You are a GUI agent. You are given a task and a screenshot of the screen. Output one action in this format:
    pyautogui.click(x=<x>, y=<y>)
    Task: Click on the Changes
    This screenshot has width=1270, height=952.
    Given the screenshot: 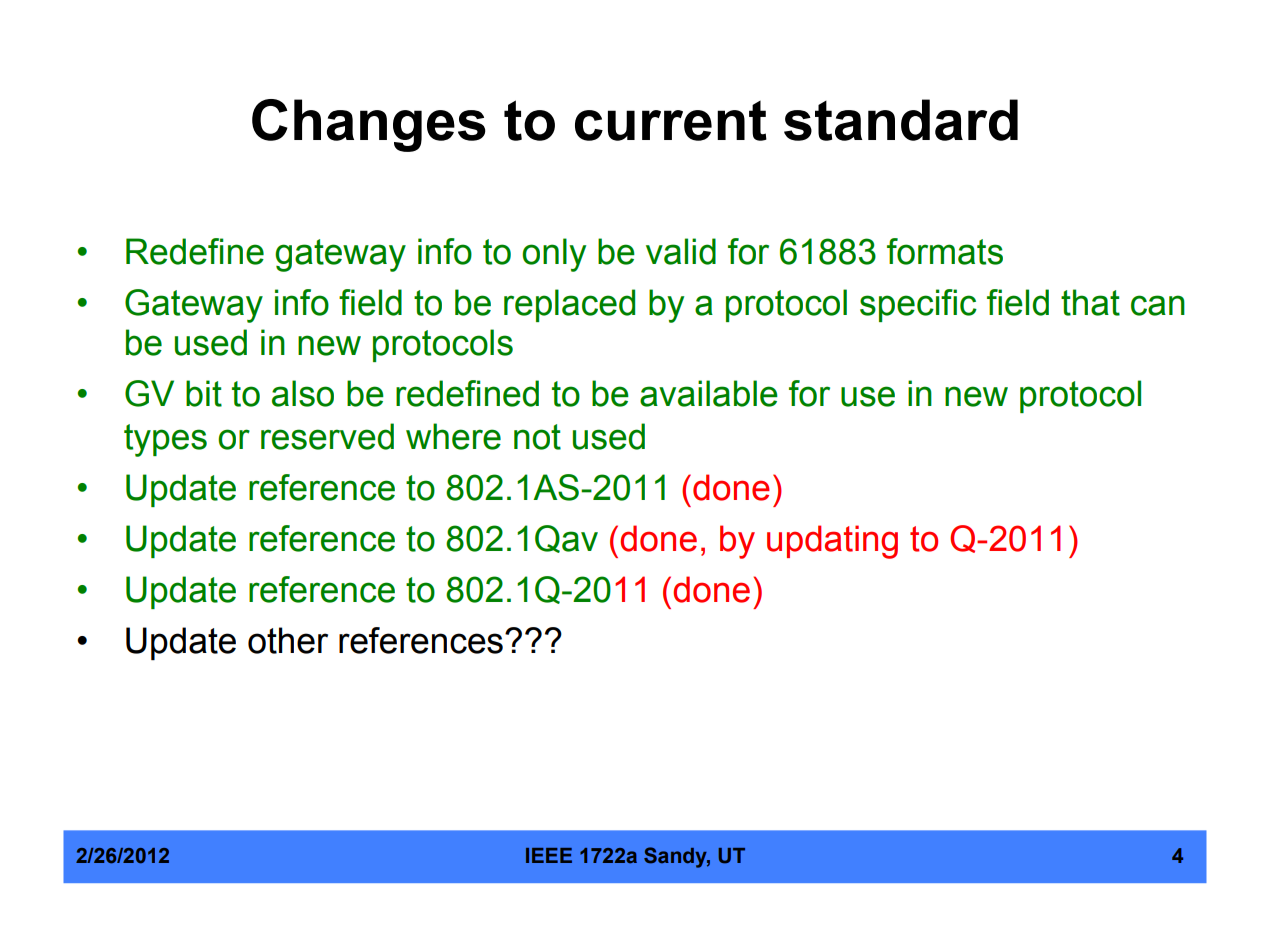 What is the action you would take?
    pyautogui.click(x=369, y=125)
